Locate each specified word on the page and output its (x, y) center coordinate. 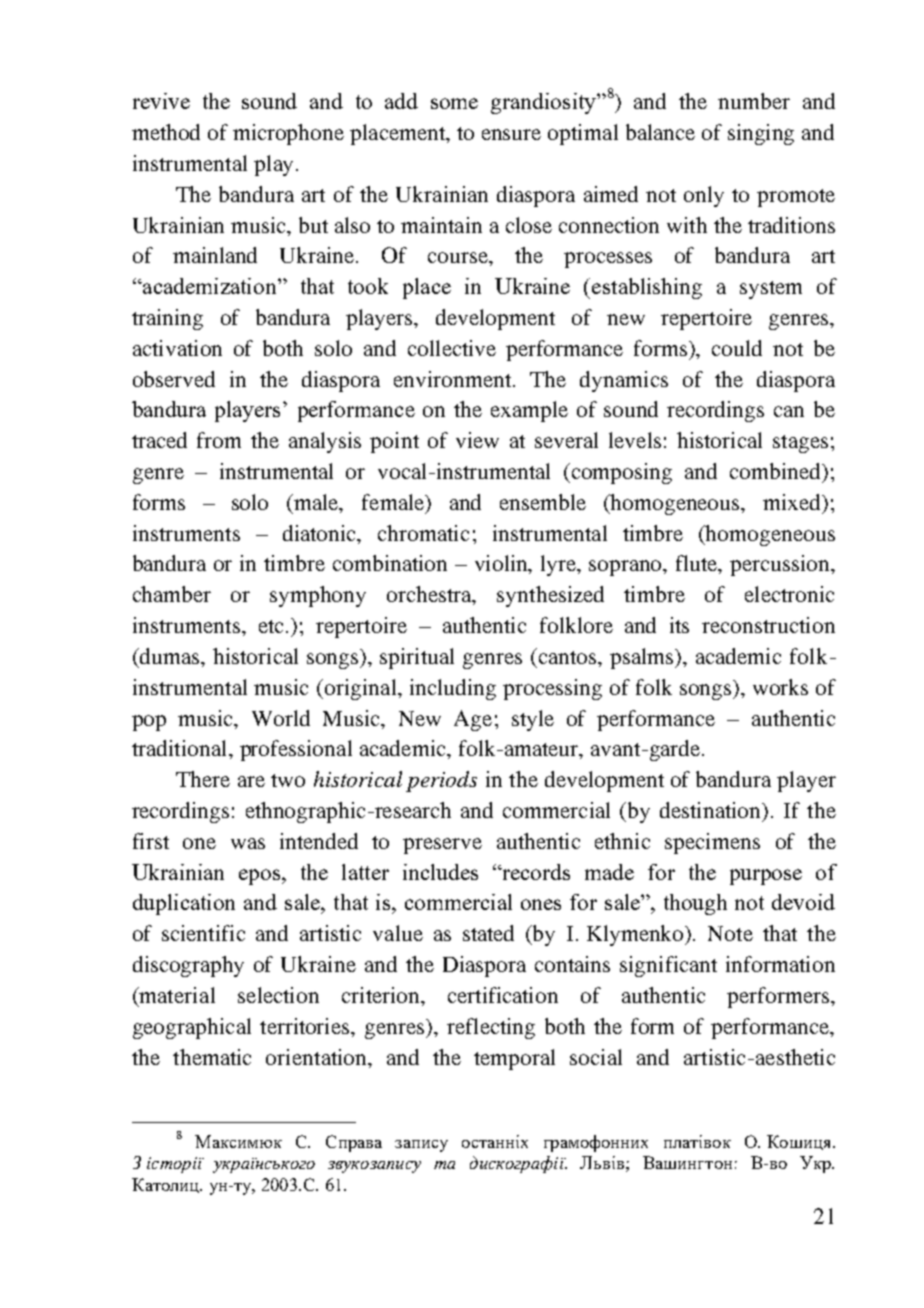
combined (777, 472)
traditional (181, 748)
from (219, 440)
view (477, 440)
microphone (288, 134)
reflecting (491, 1028)
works (780, 687)
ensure (511, 134)
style (533, 720)
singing (761, 134)
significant (668, 966)
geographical (192, 1028)
